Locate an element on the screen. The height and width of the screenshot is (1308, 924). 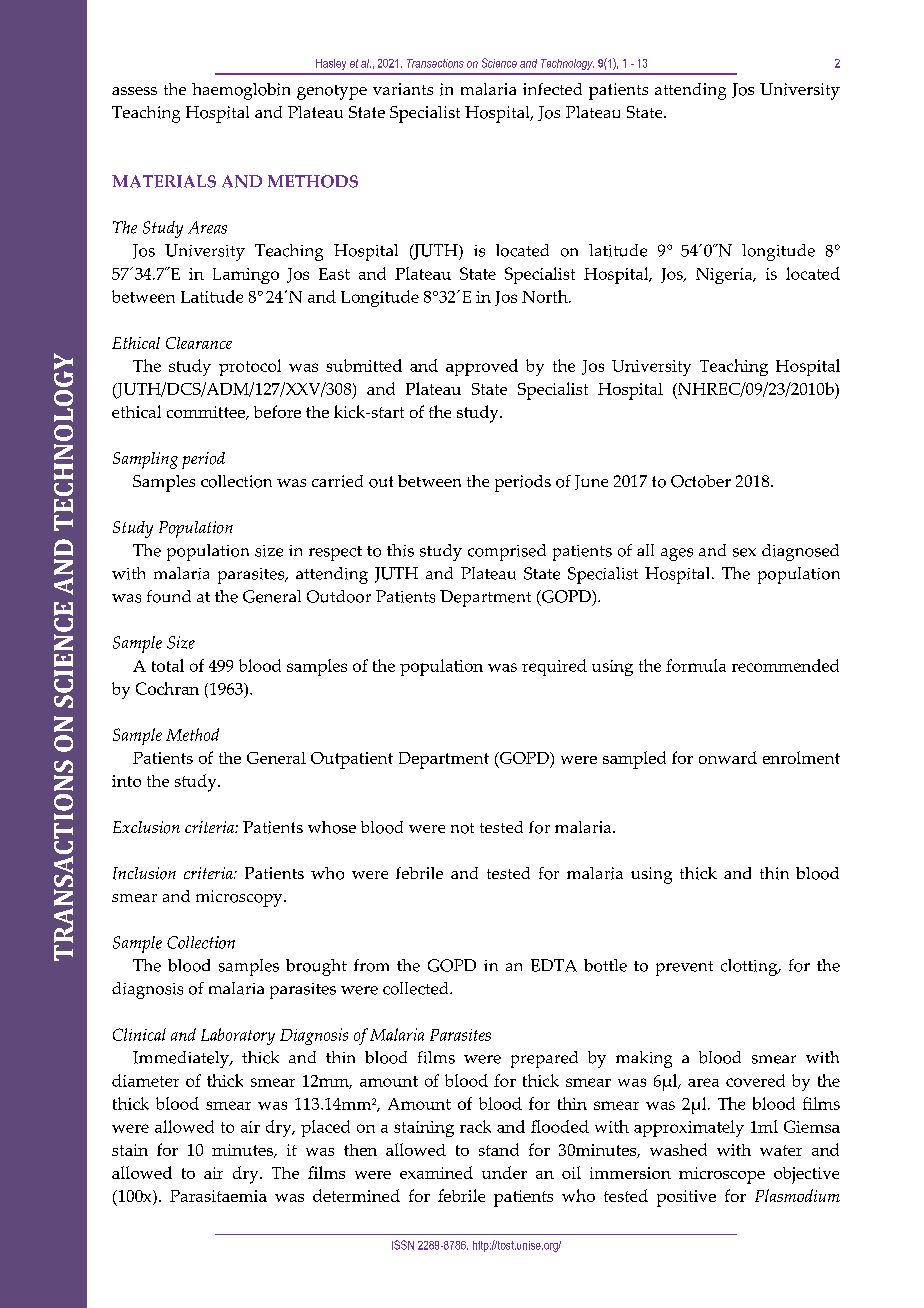
variants is located at coordinates (403, 89).
